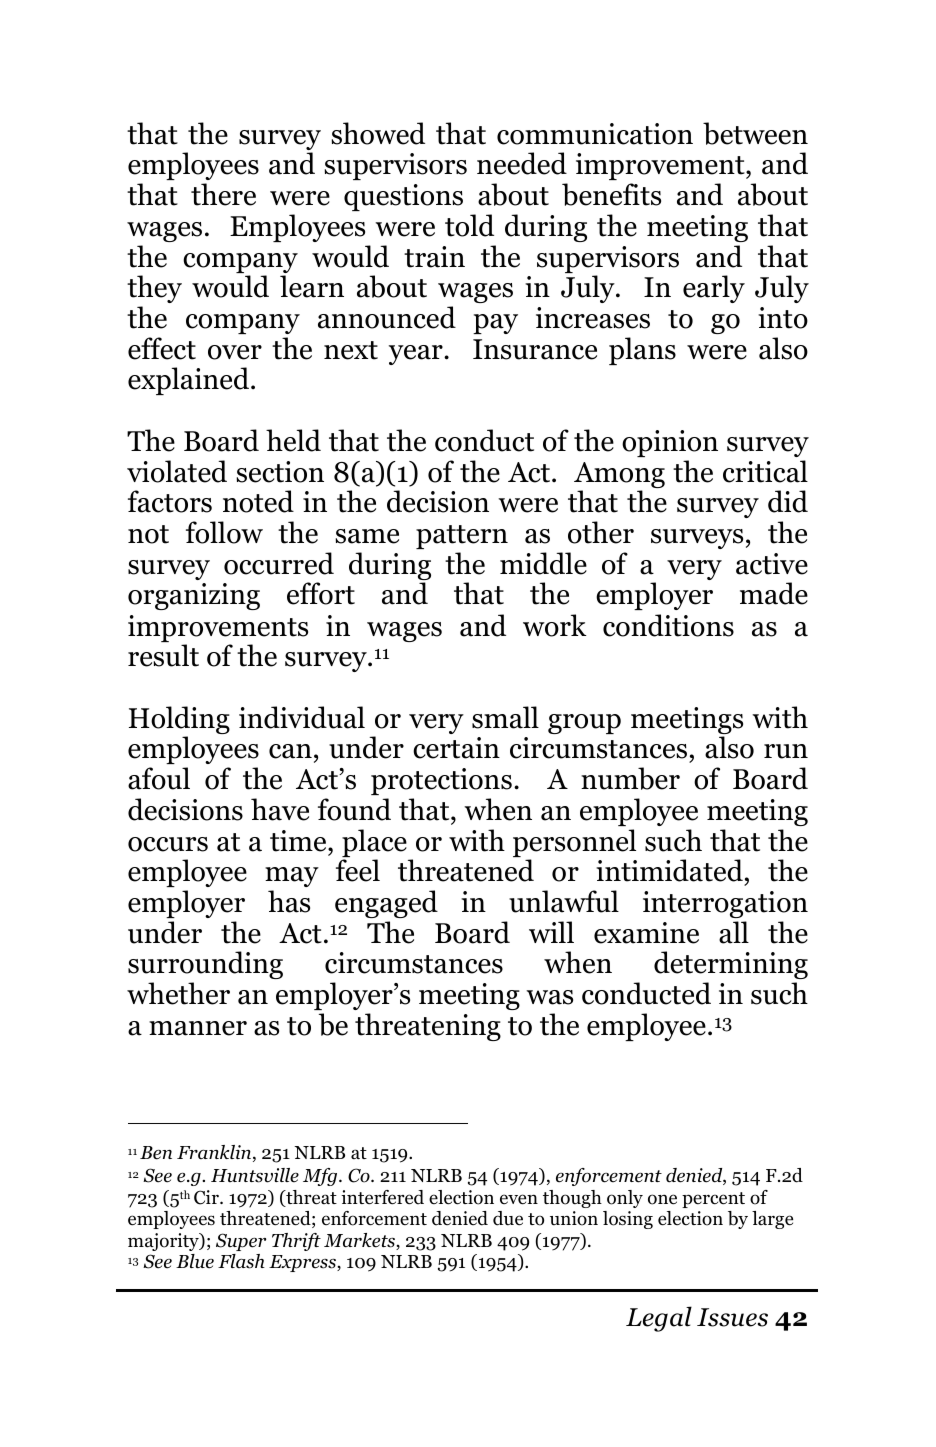 This screenshot has width=936, height=1447. What do you see at coordinates (549, 997) in the screenshot?
I see `was` at bounding box center [549, 997].
